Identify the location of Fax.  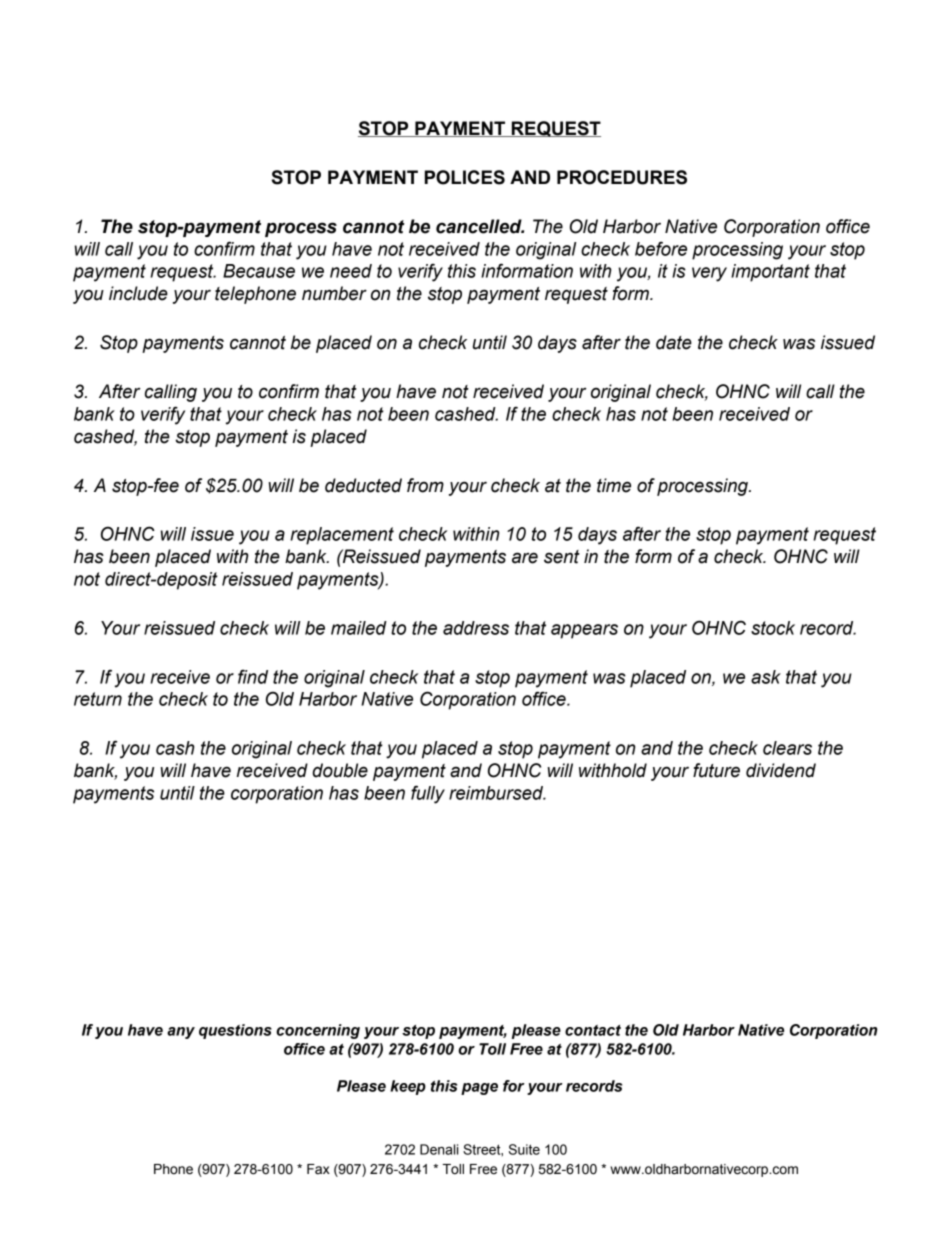
(318, 1169).
